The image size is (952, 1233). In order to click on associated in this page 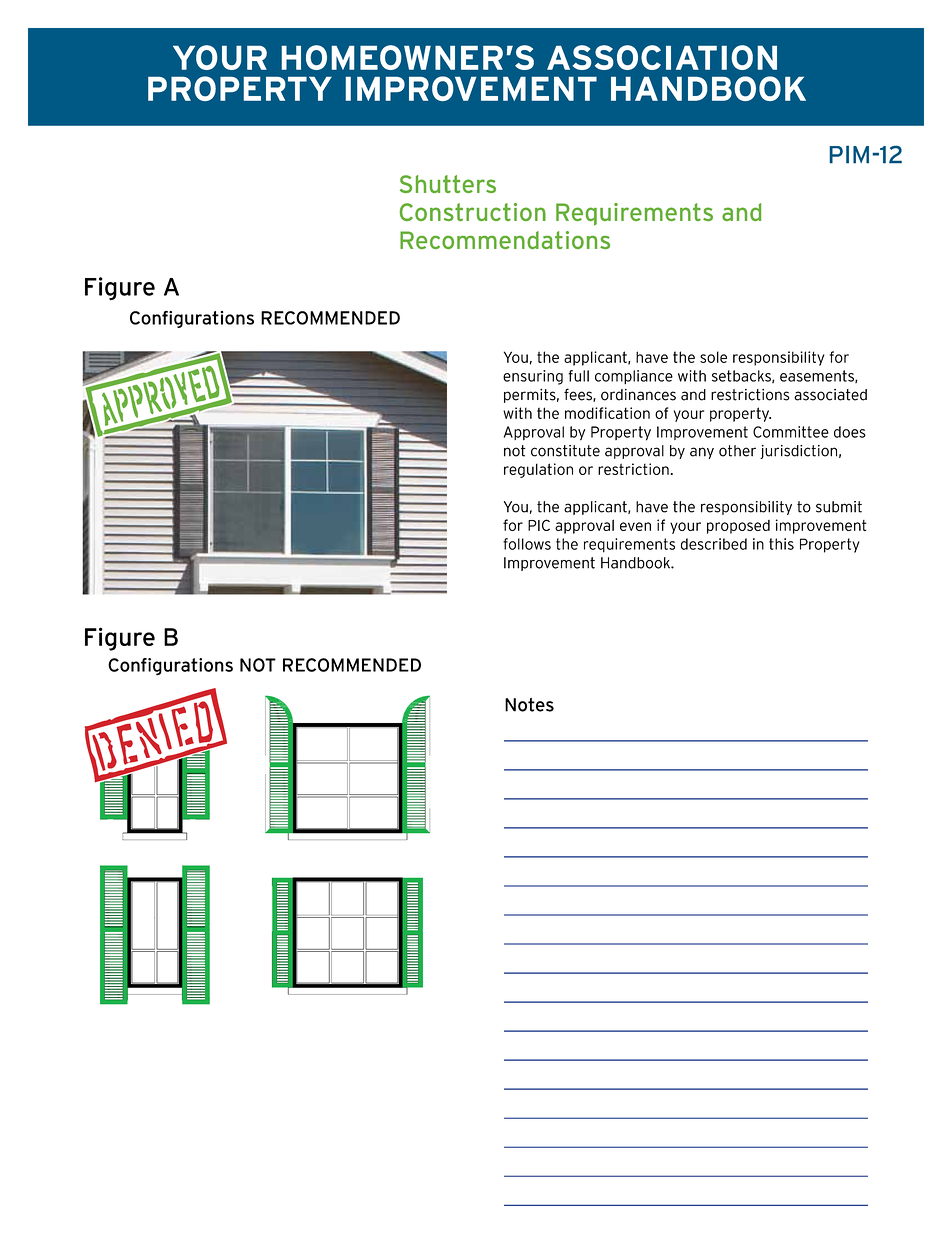, I will do `click(830, 395)`.
